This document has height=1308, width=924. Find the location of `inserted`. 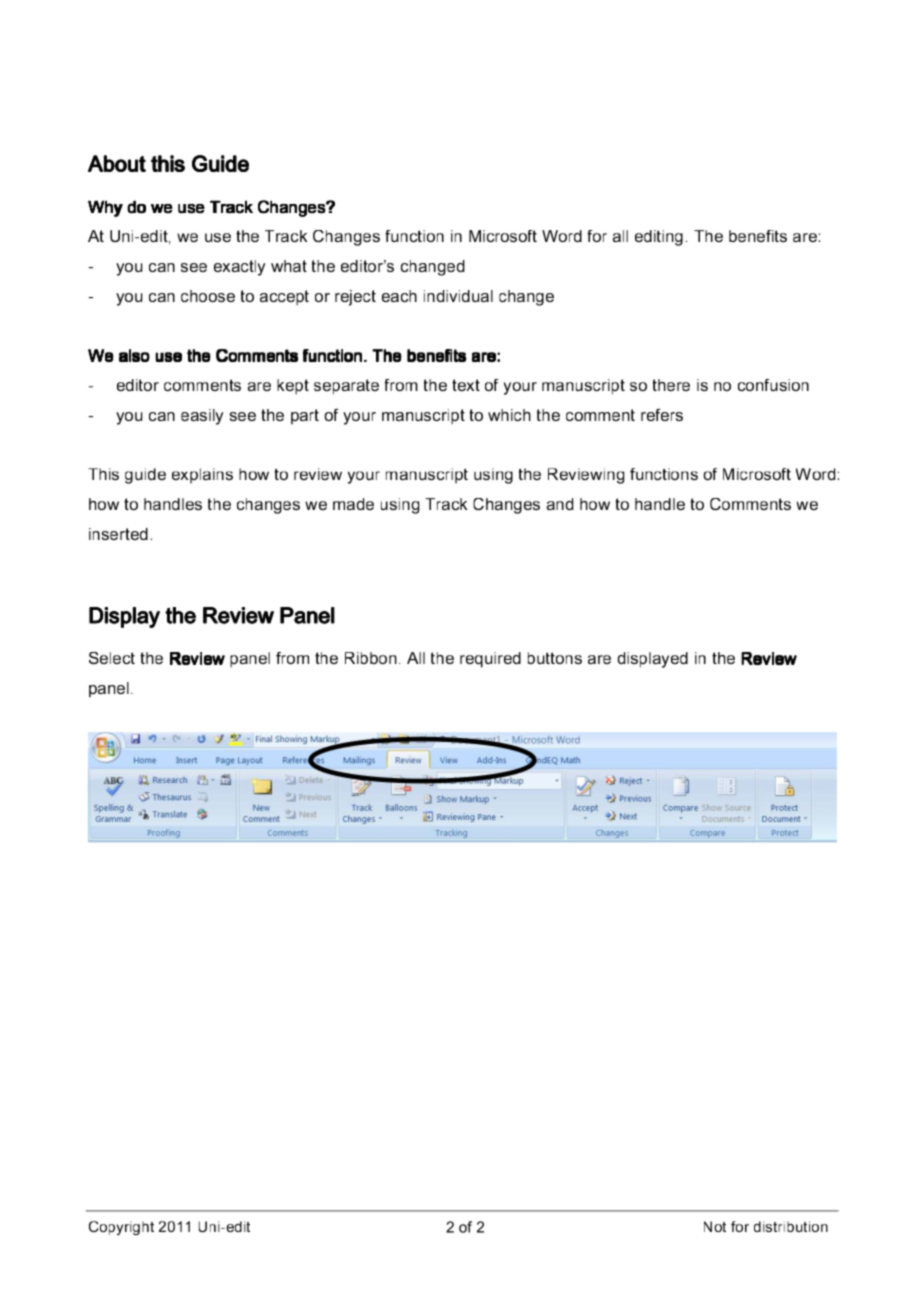

inserted is located at coordinates (118, 534).
